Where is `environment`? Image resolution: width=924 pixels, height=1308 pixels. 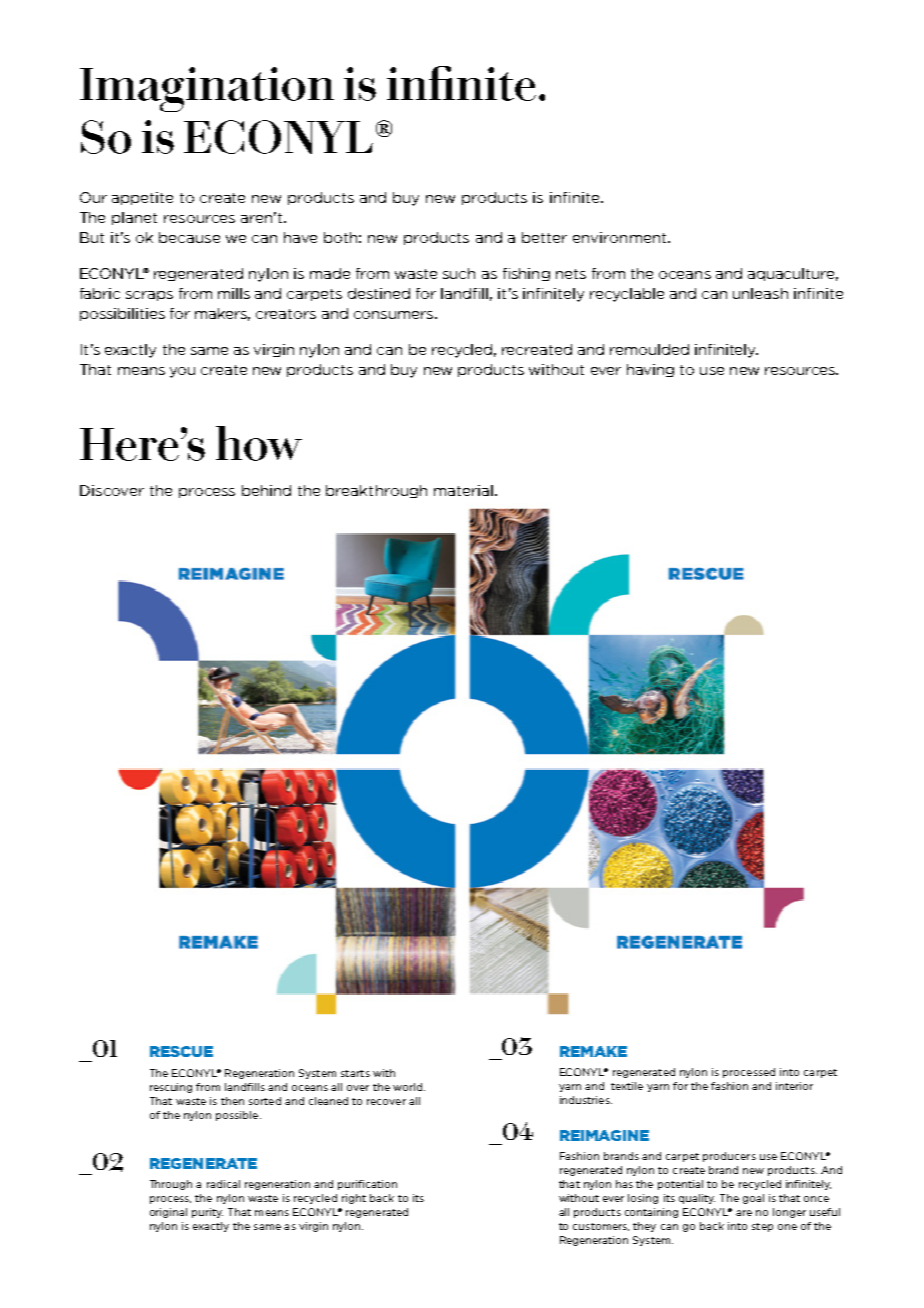
environment is located at coordinates (621, 237).
